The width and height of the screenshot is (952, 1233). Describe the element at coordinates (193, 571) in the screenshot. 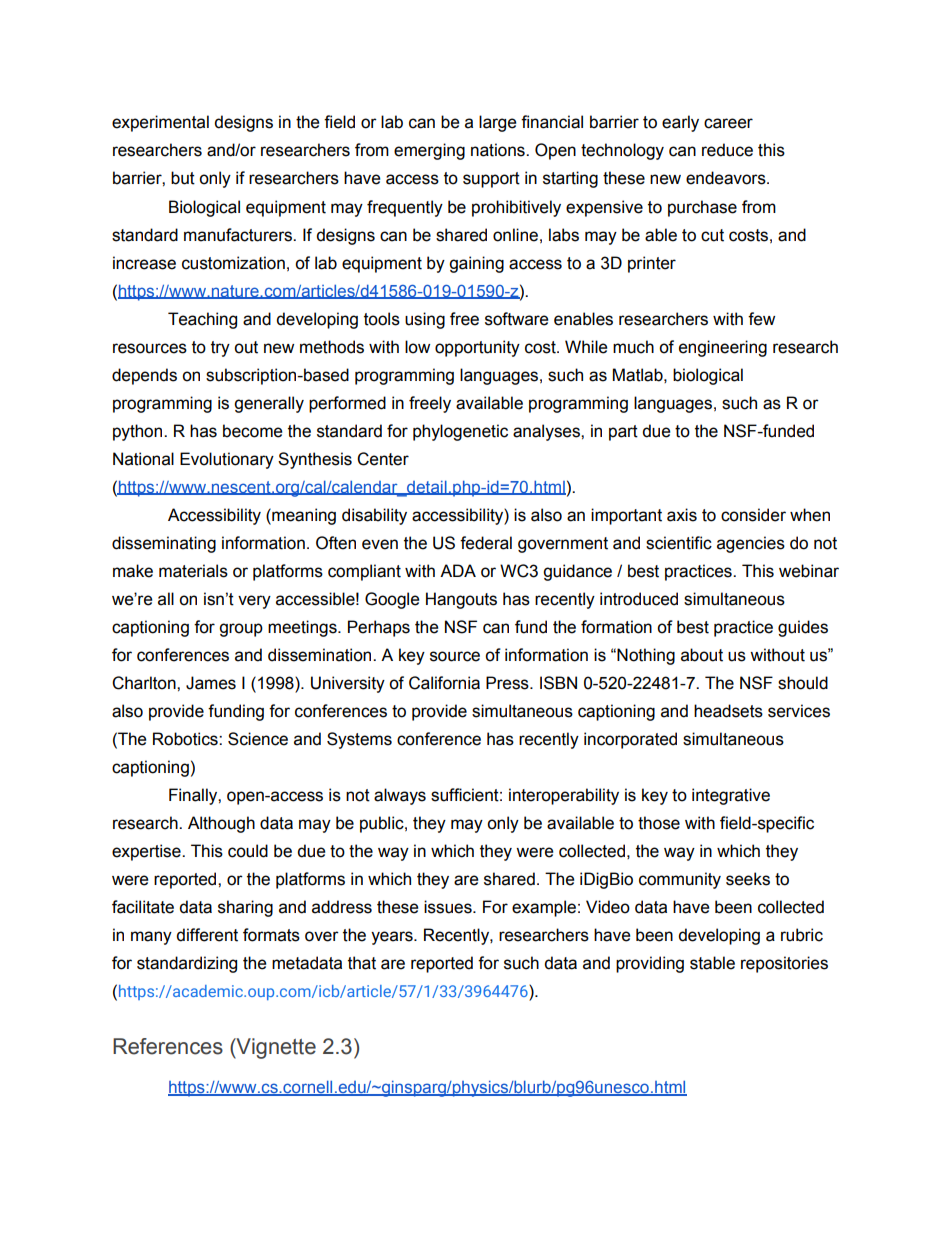

I see `materials` at that location.
